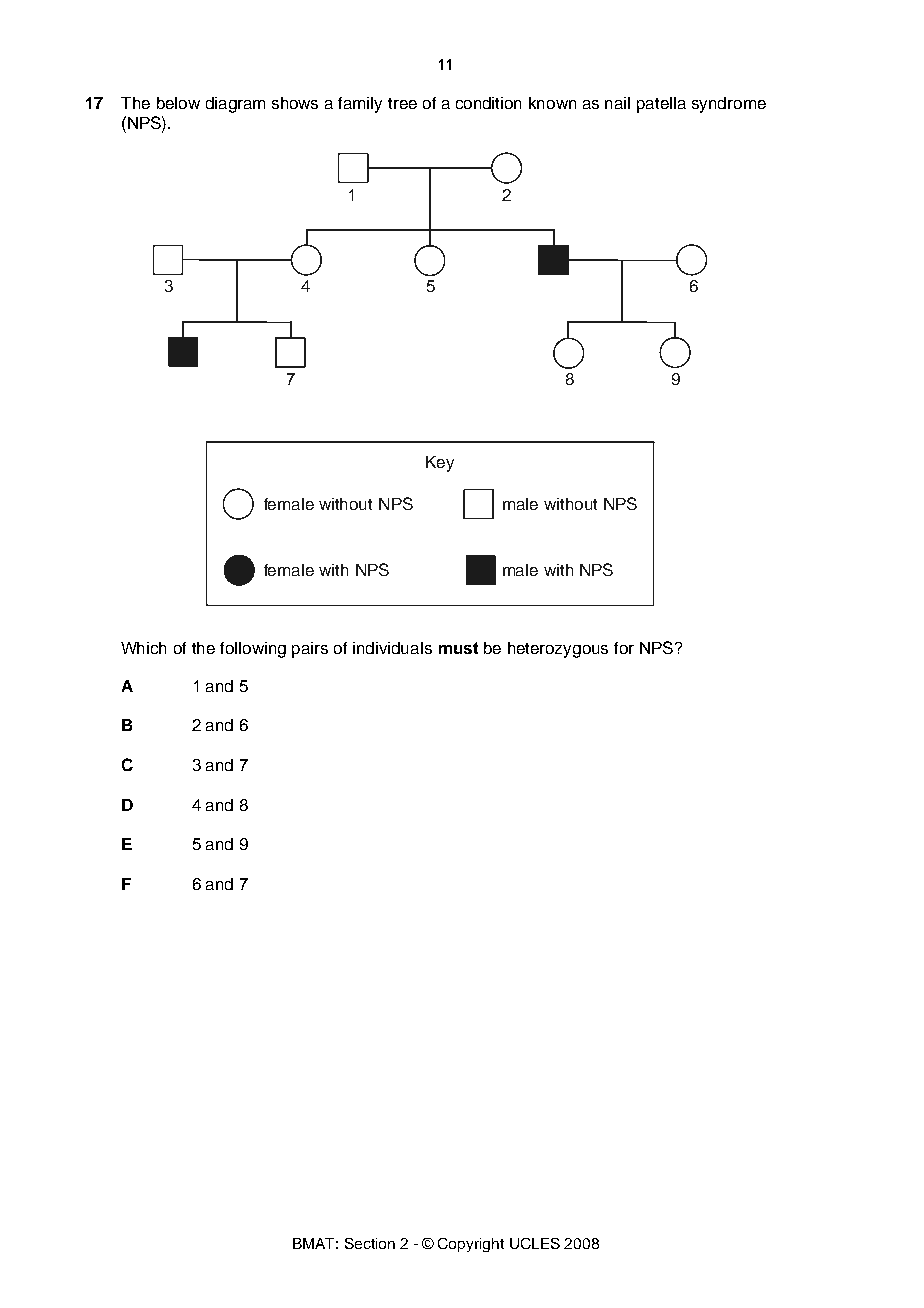 This image has width=924, height=1308. Describe the element at coordinates (143, 648) in the image. I see `Which` at that location.
